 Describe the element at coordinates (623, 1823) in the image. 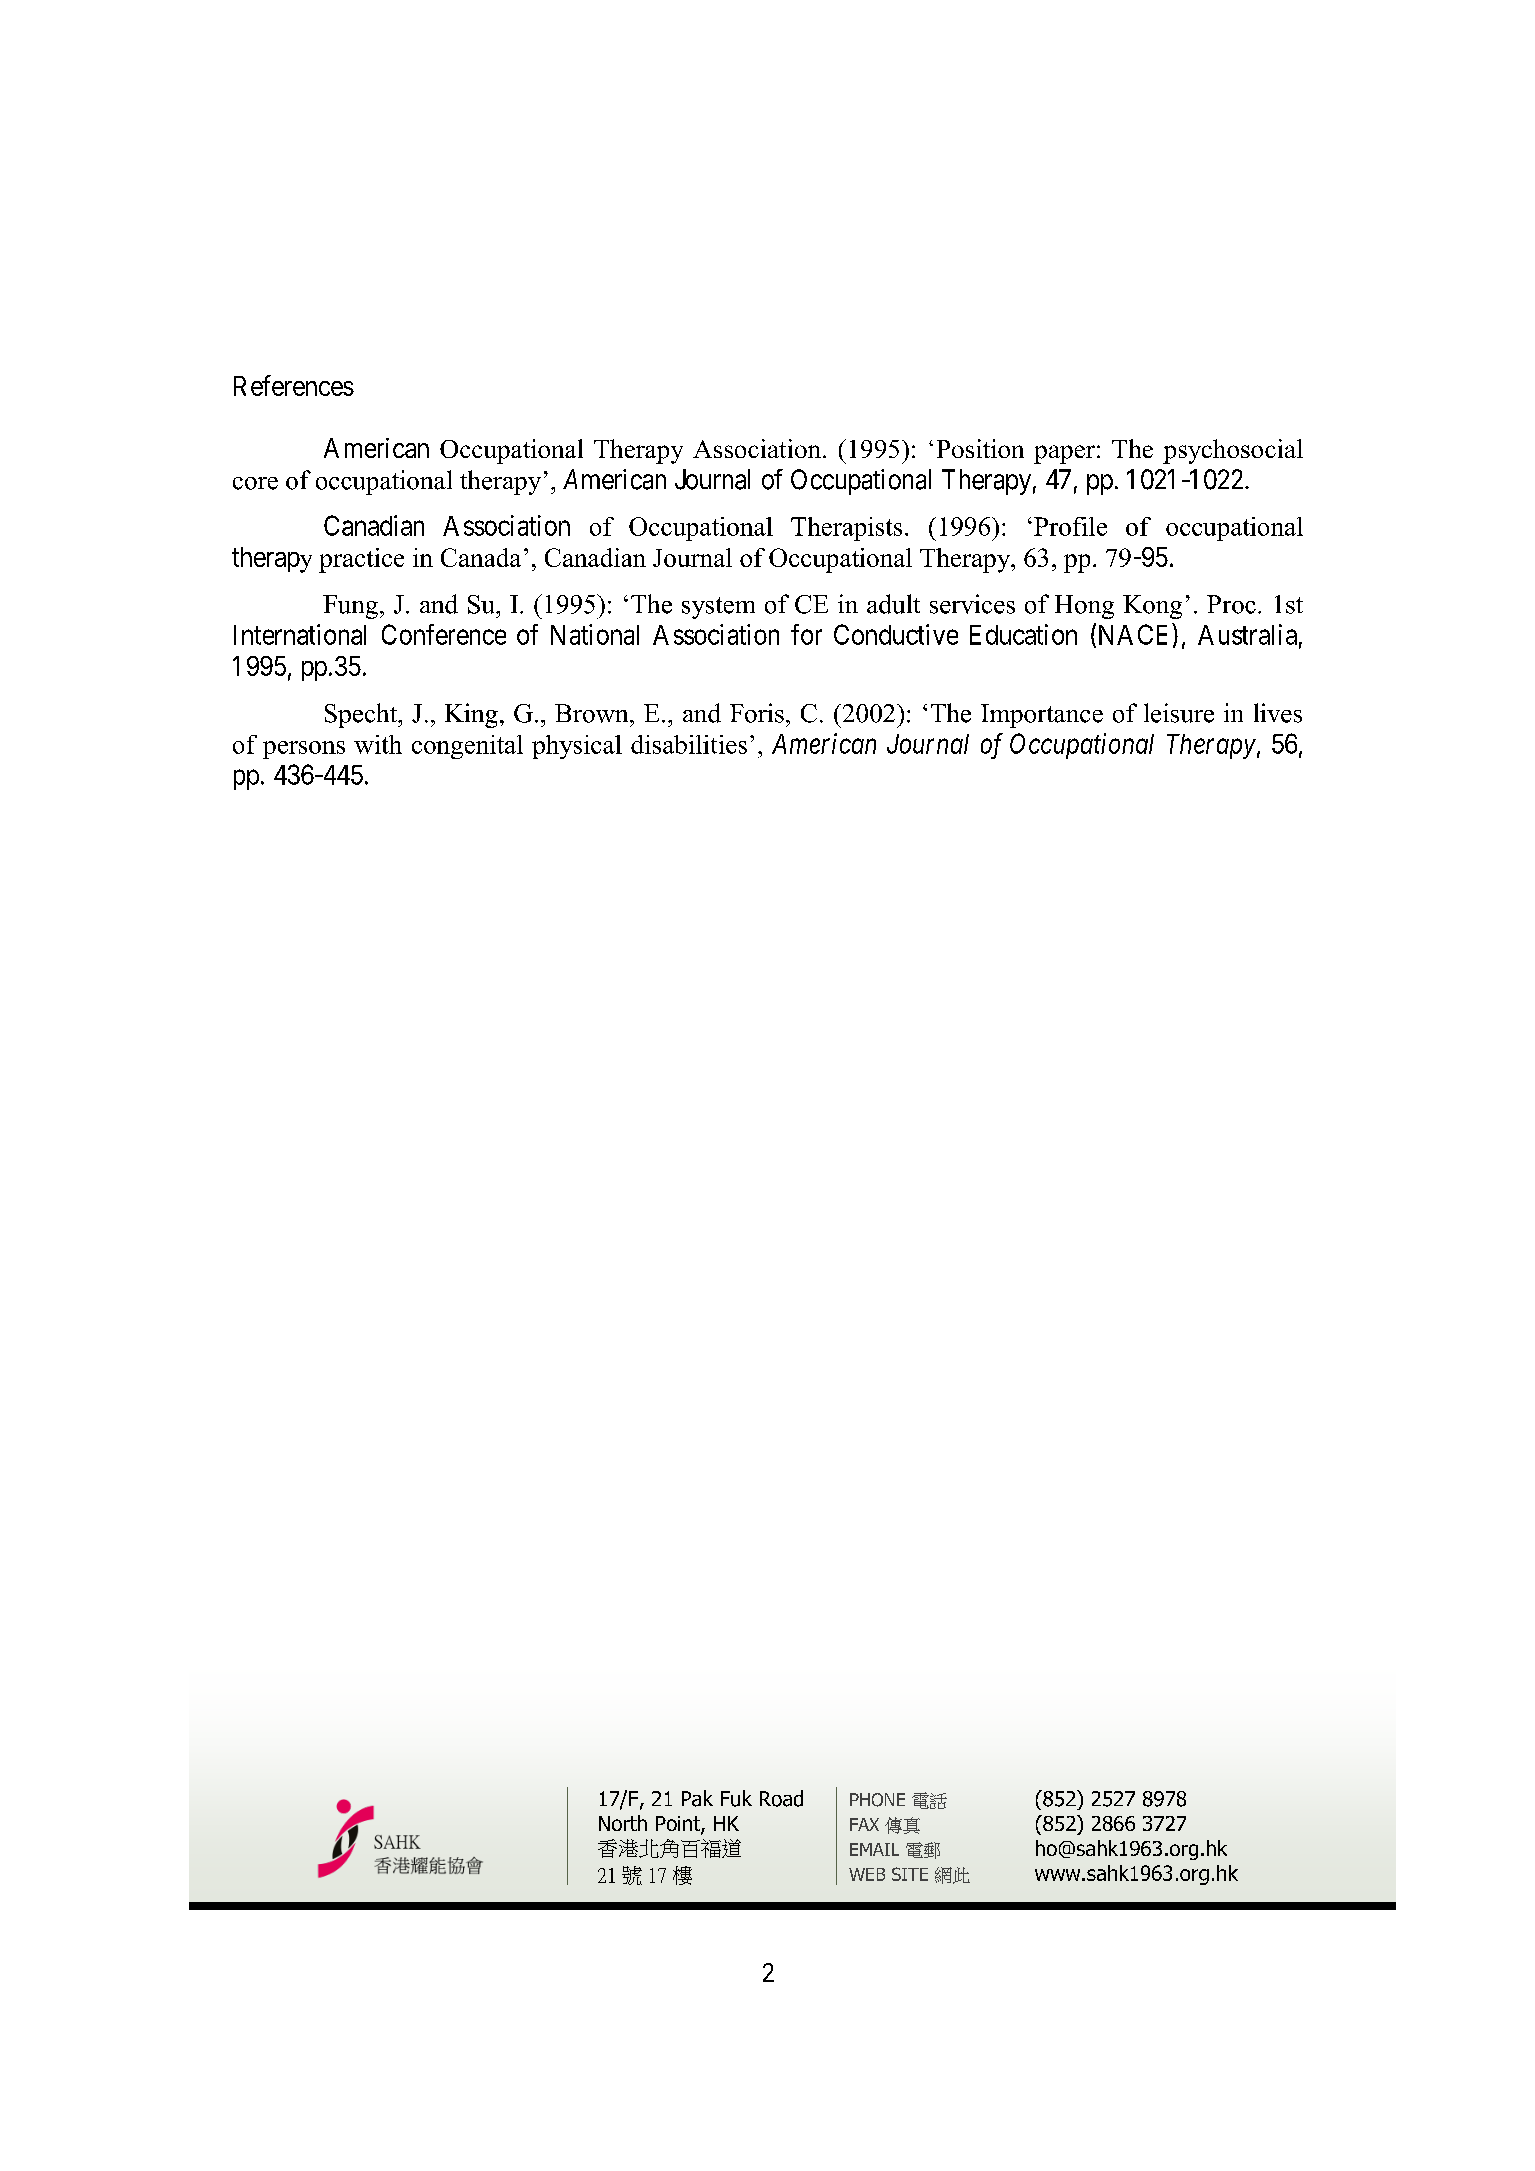

I see `North` at that location.
